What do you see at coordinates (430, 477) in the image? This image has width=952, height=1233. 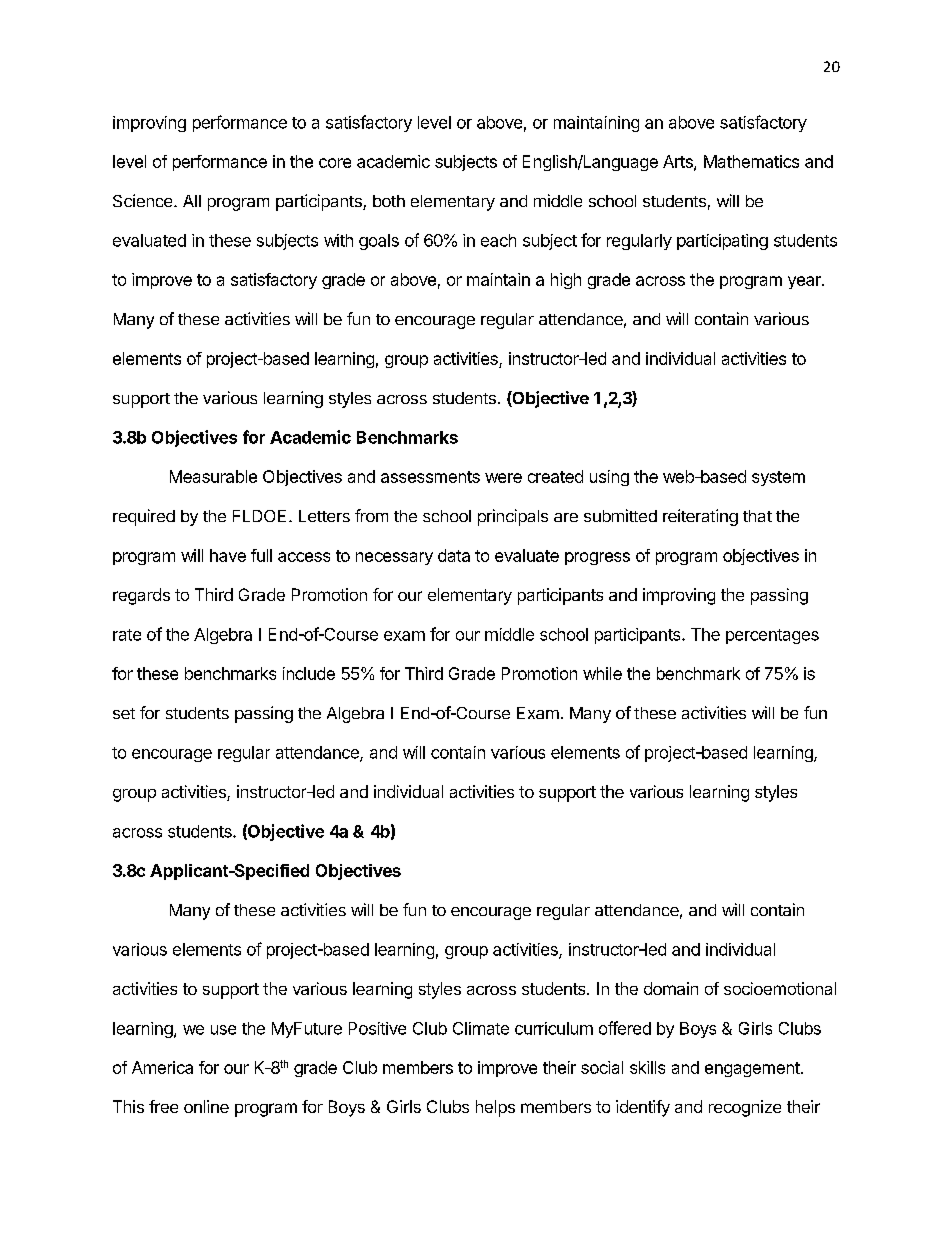 I see `assessments` at bounding box center [430, 477].
